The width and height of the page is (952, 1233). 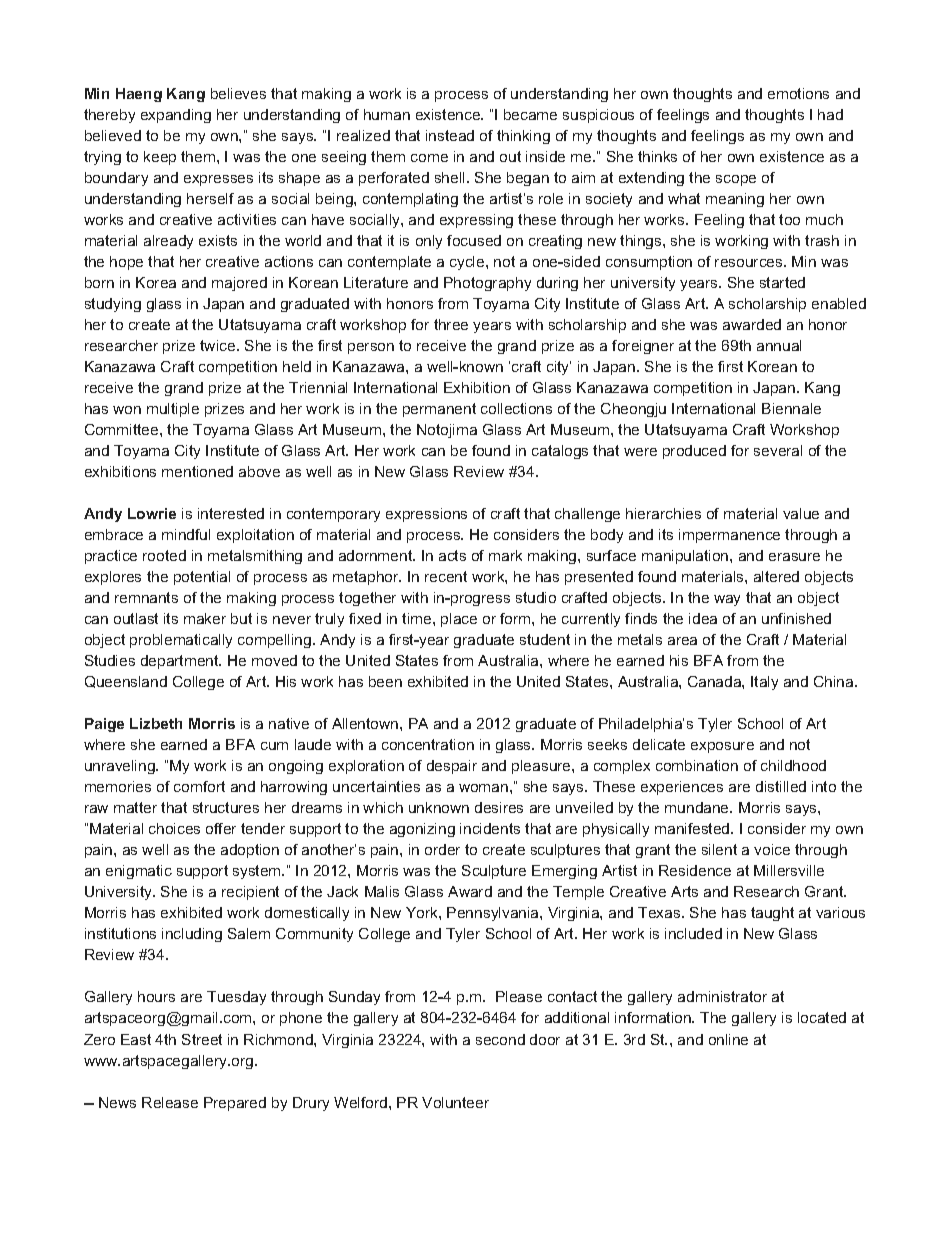 What do you see at coordinates (202, 578) in the page?
I see `potential` at bounding box center [202, 578].
